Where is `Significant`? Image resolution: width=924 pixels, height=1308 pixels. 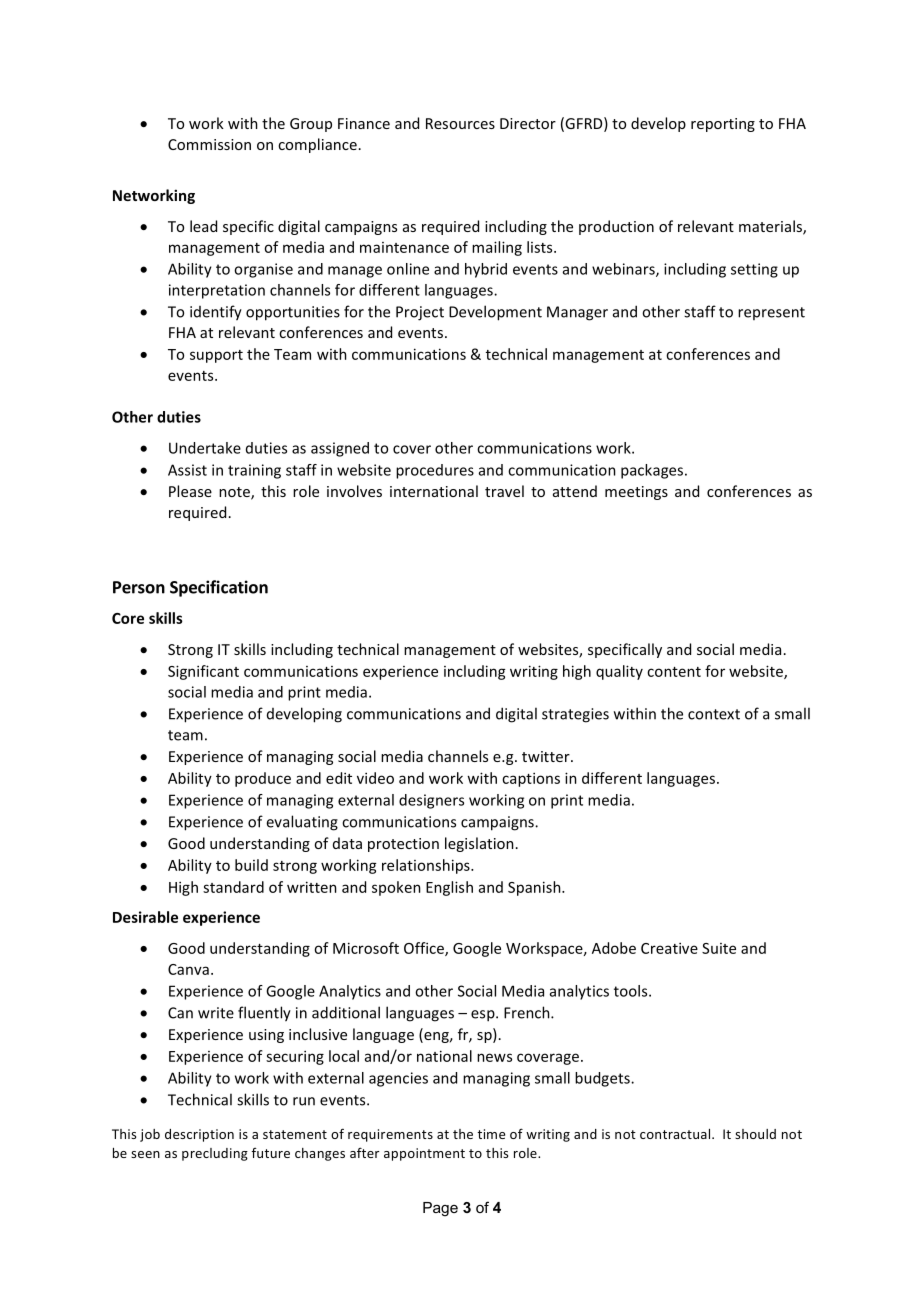 Significant is located at coordinates (203, 672).
